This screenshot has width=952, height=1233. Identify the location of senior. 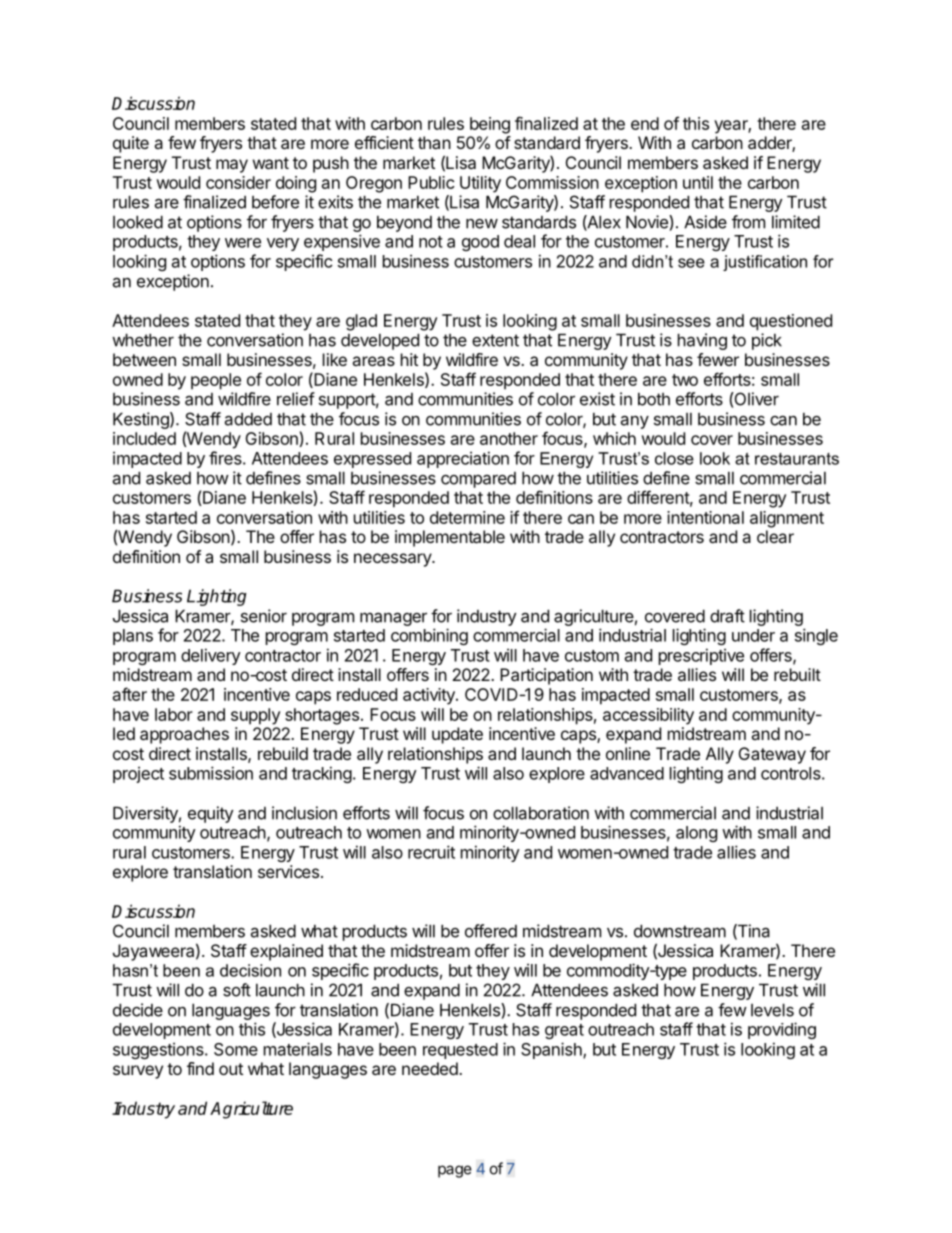
(264, 616).
